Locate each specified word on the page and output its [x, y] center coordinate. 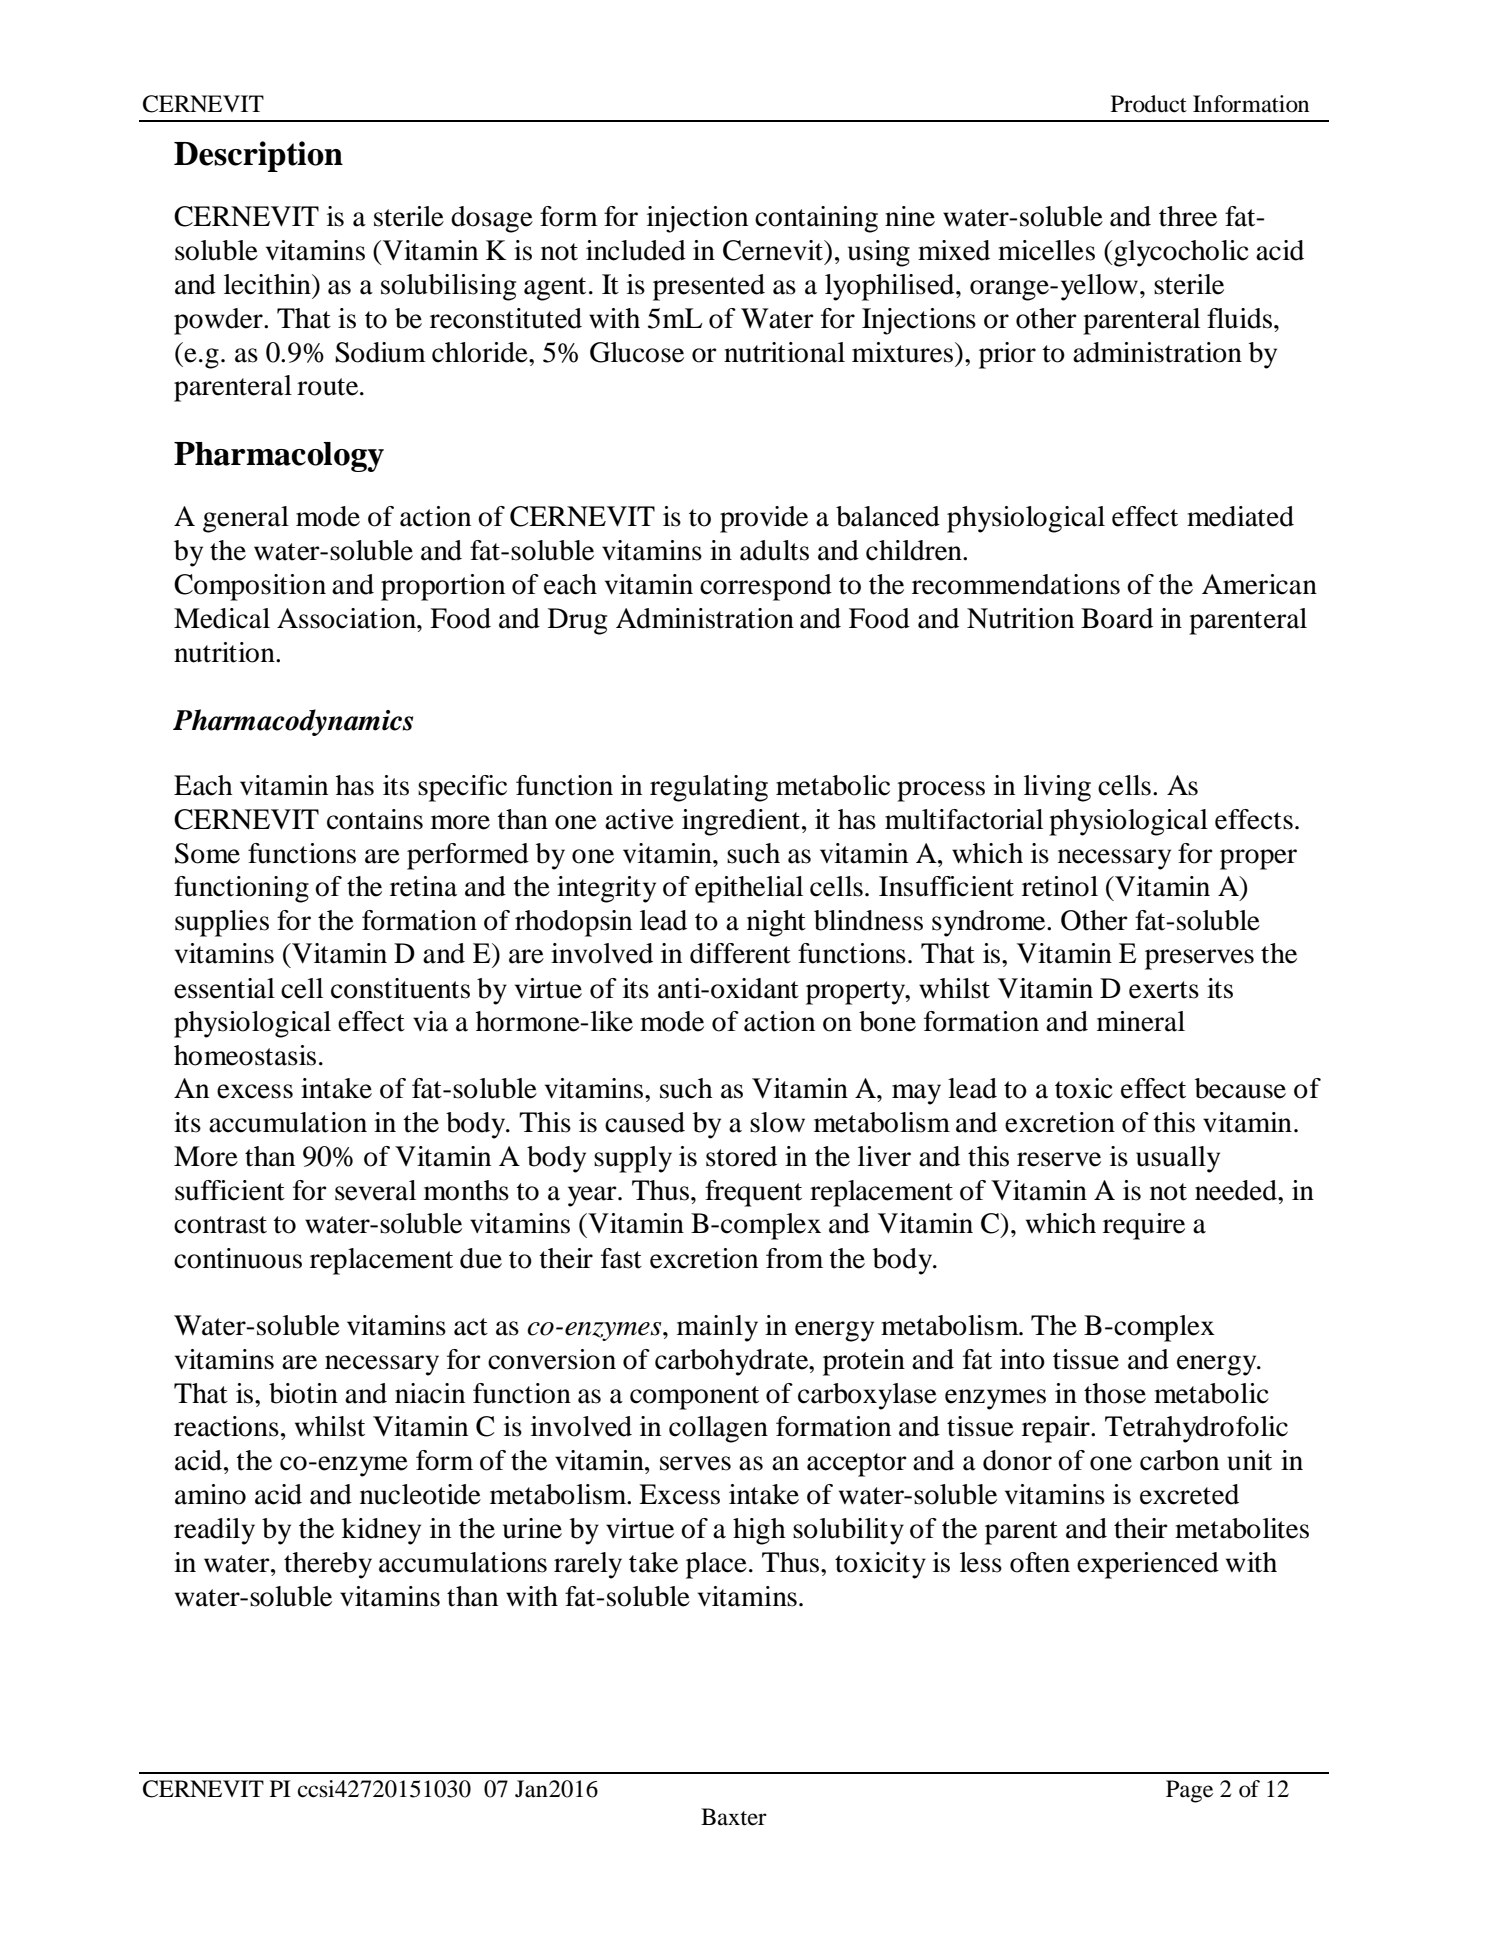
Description [258, 156]
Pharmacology [279, 457]
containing [816, 219]
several [375, 1190]
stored [741, 1156]
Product [1149, 104]
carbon [1179, 1460]
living [1057, 788]
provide [764, 519]
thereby [328, 1565]
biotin [303, 1393]
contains [375, 819]
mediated [1240, 516]
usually [1178, 1159]
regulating [709, 788]
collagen [718, 1429]
